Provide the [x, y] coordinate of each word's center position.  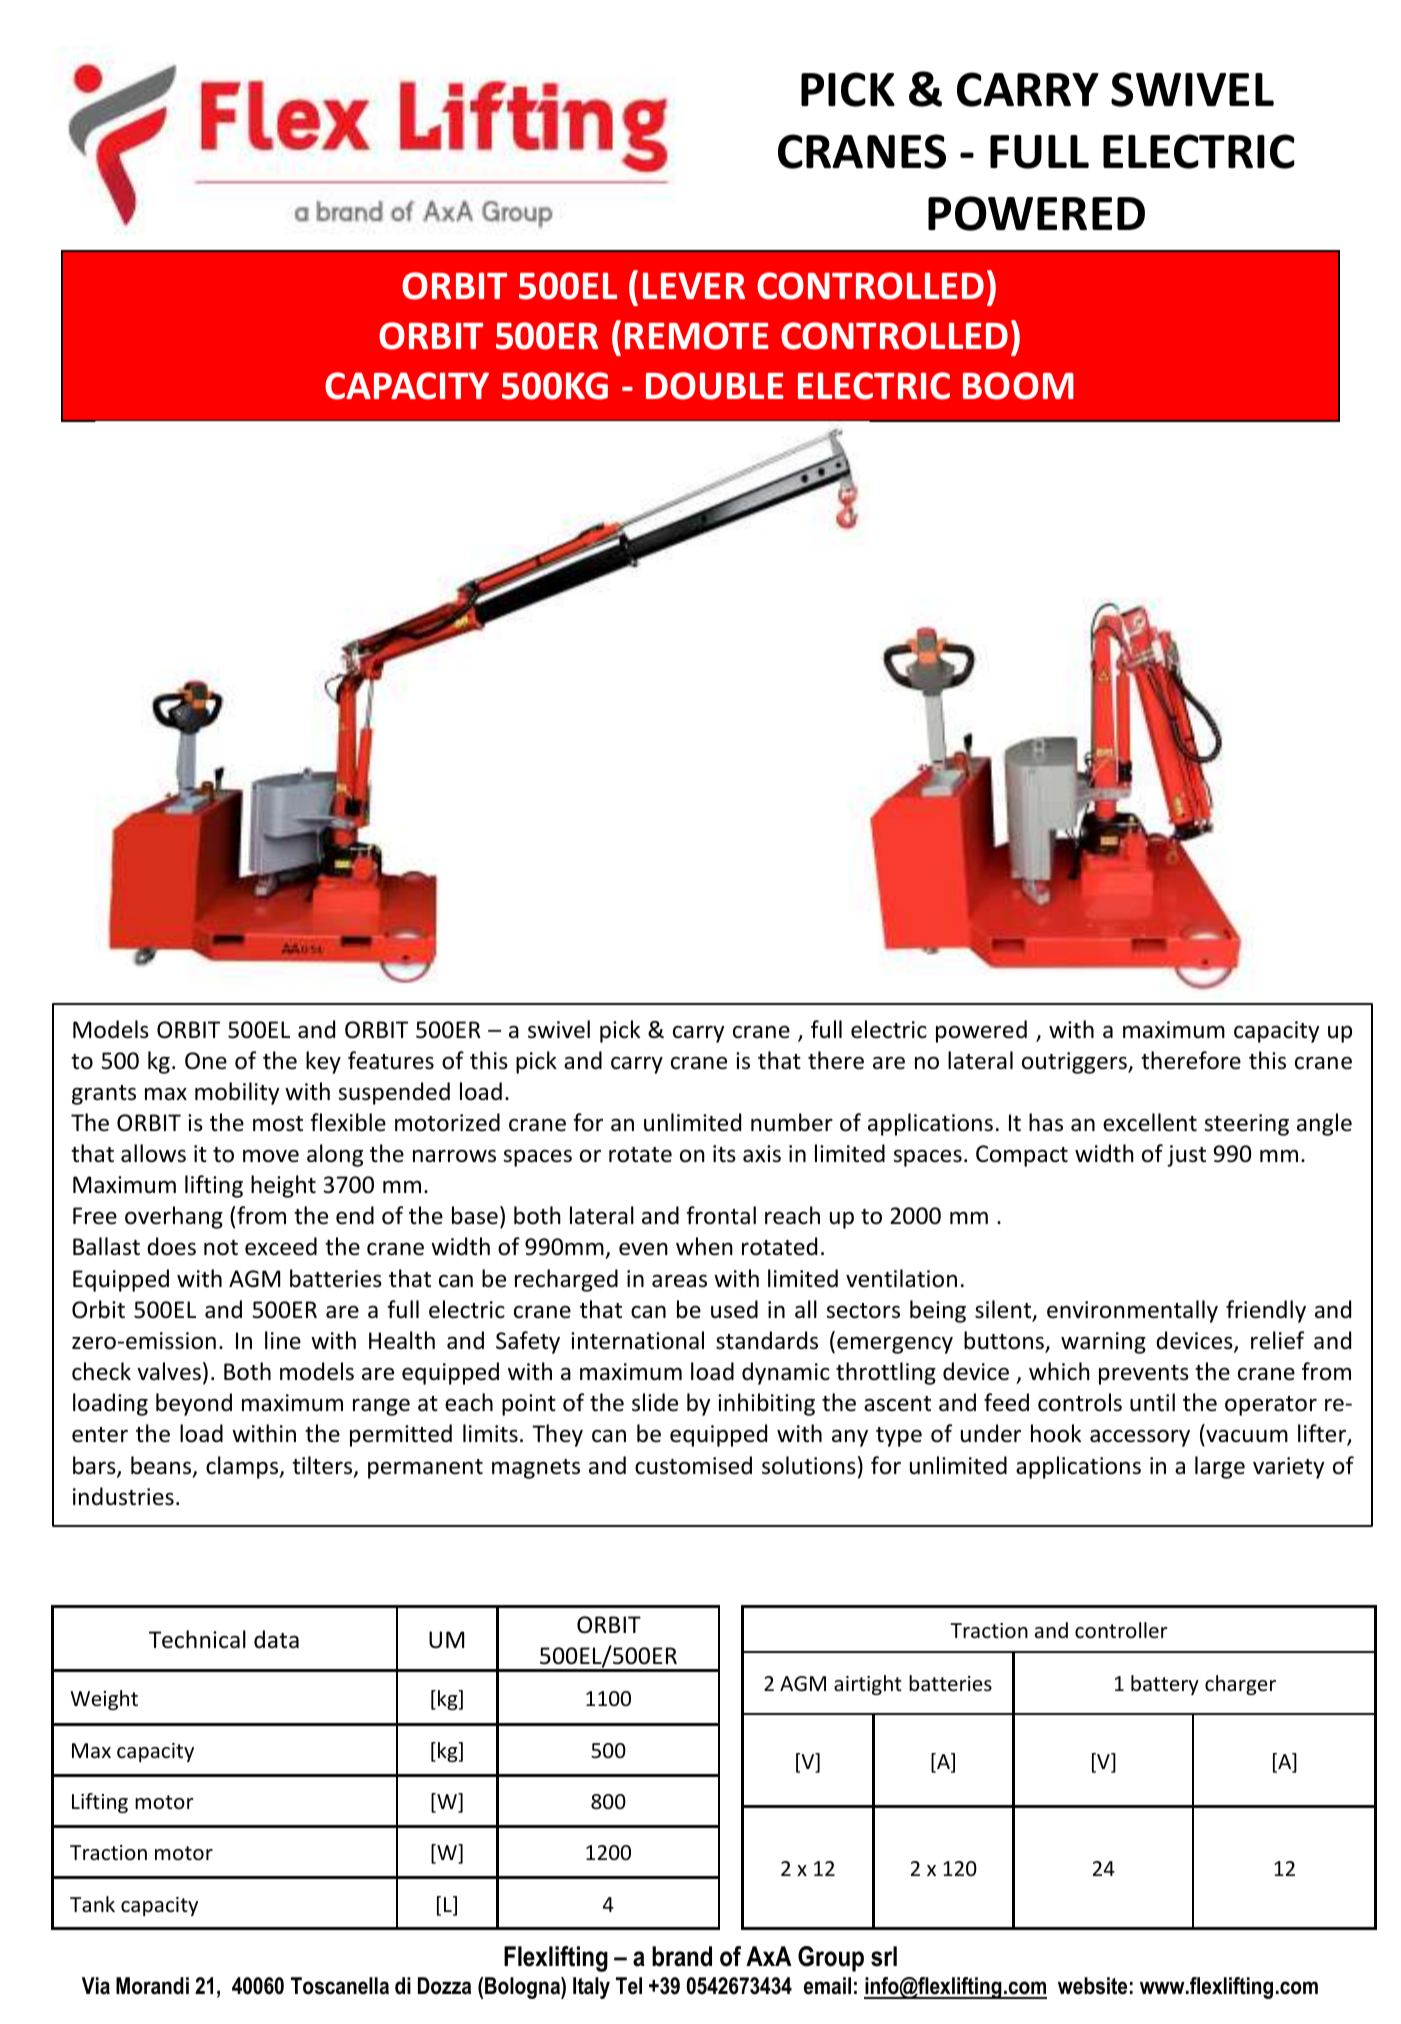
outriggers [1075, 1063]
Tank [92, 1904]
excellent [1150, 1122]
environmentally [1132, 1311]
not [221, 1248]
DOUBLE [715, 386]
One [206, 1061]
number [792, 1122]
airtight [868, 1685]
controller [1121, 1630]
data [276, 1639]
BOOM [1018, 386]
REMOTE [697, 336]
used [734, 1309]
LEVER [694, 285]
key [323, 1062]
